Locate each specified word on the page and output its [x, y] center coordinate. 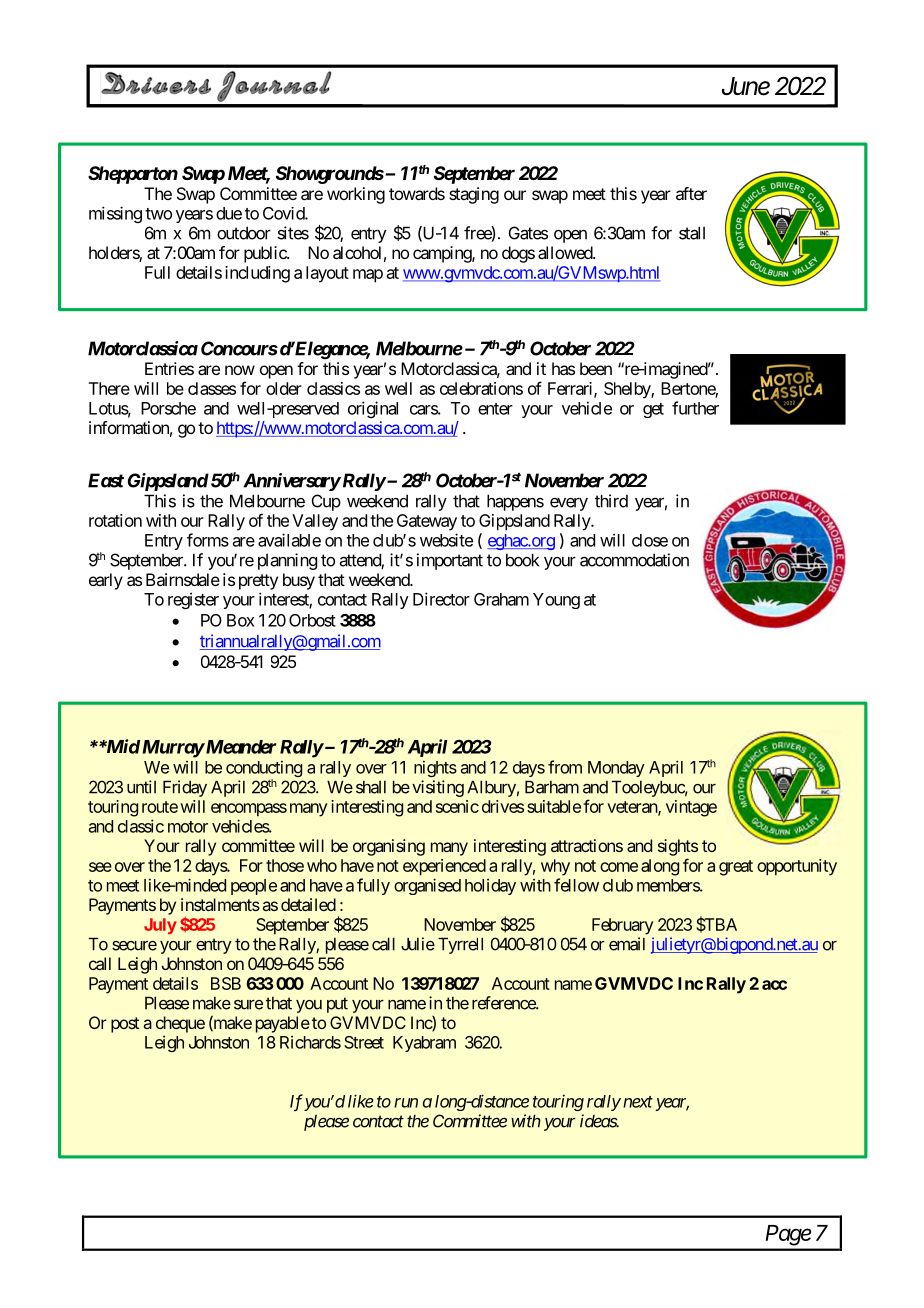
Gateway [427, 522]
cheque [180, 1024]
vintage [691, 808]
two [158, 214]
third [611, 501]
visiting [438, 788]
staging [474, 195]
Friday [185, 788]
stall [692, 233]
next [638, 1102]
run [406, 1103]
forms [208, 540]
